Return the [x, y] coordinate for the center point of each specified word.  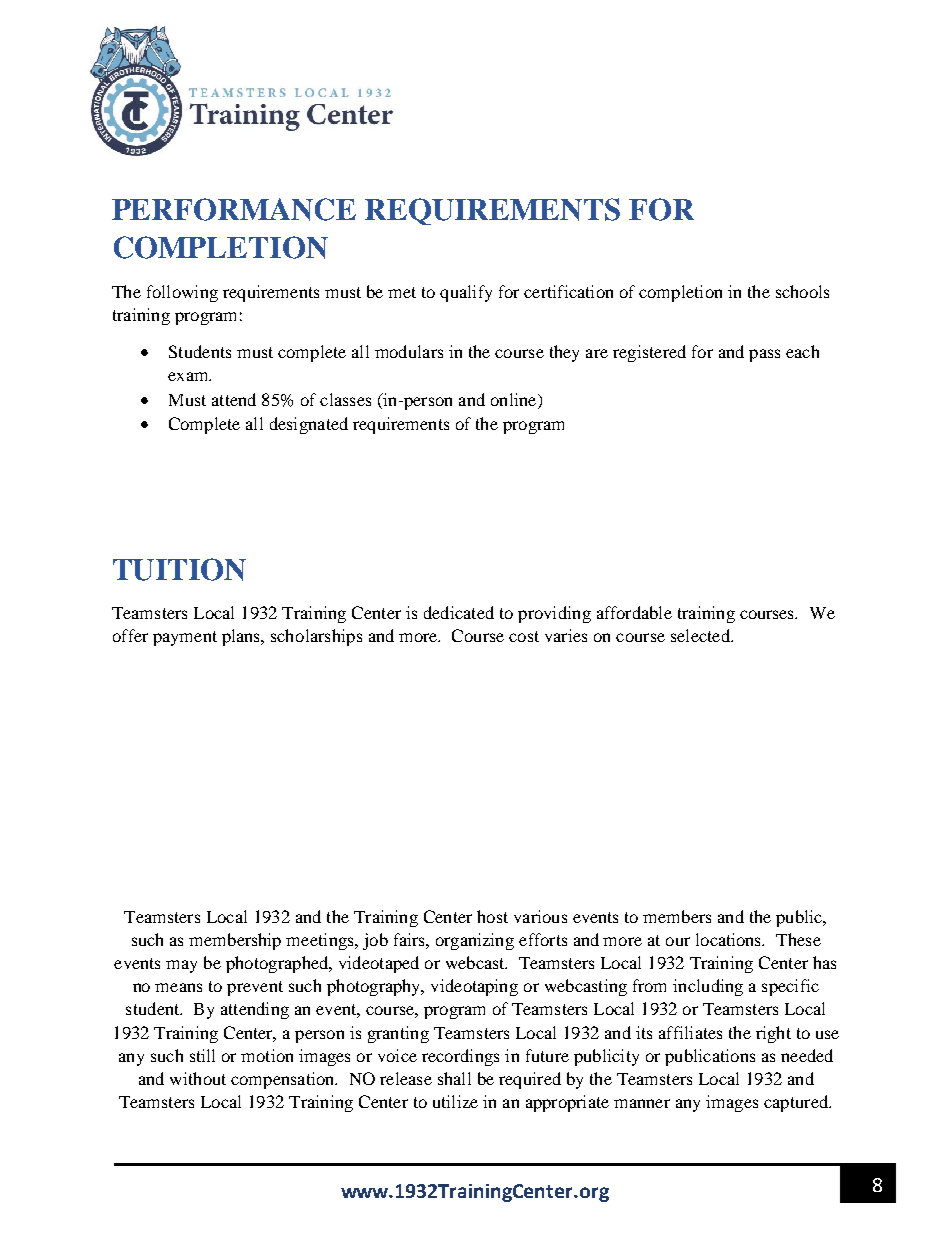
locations [730, 939]
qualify [466, 293]
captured [797, 1103]
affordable [634, 612]
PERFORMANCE [234, 209]
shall [454, 1078]
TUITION [179, 569]
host [492, 916]
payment [185, 638]
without [198, 1078]
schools [802, 291]
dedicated [459, 612]
